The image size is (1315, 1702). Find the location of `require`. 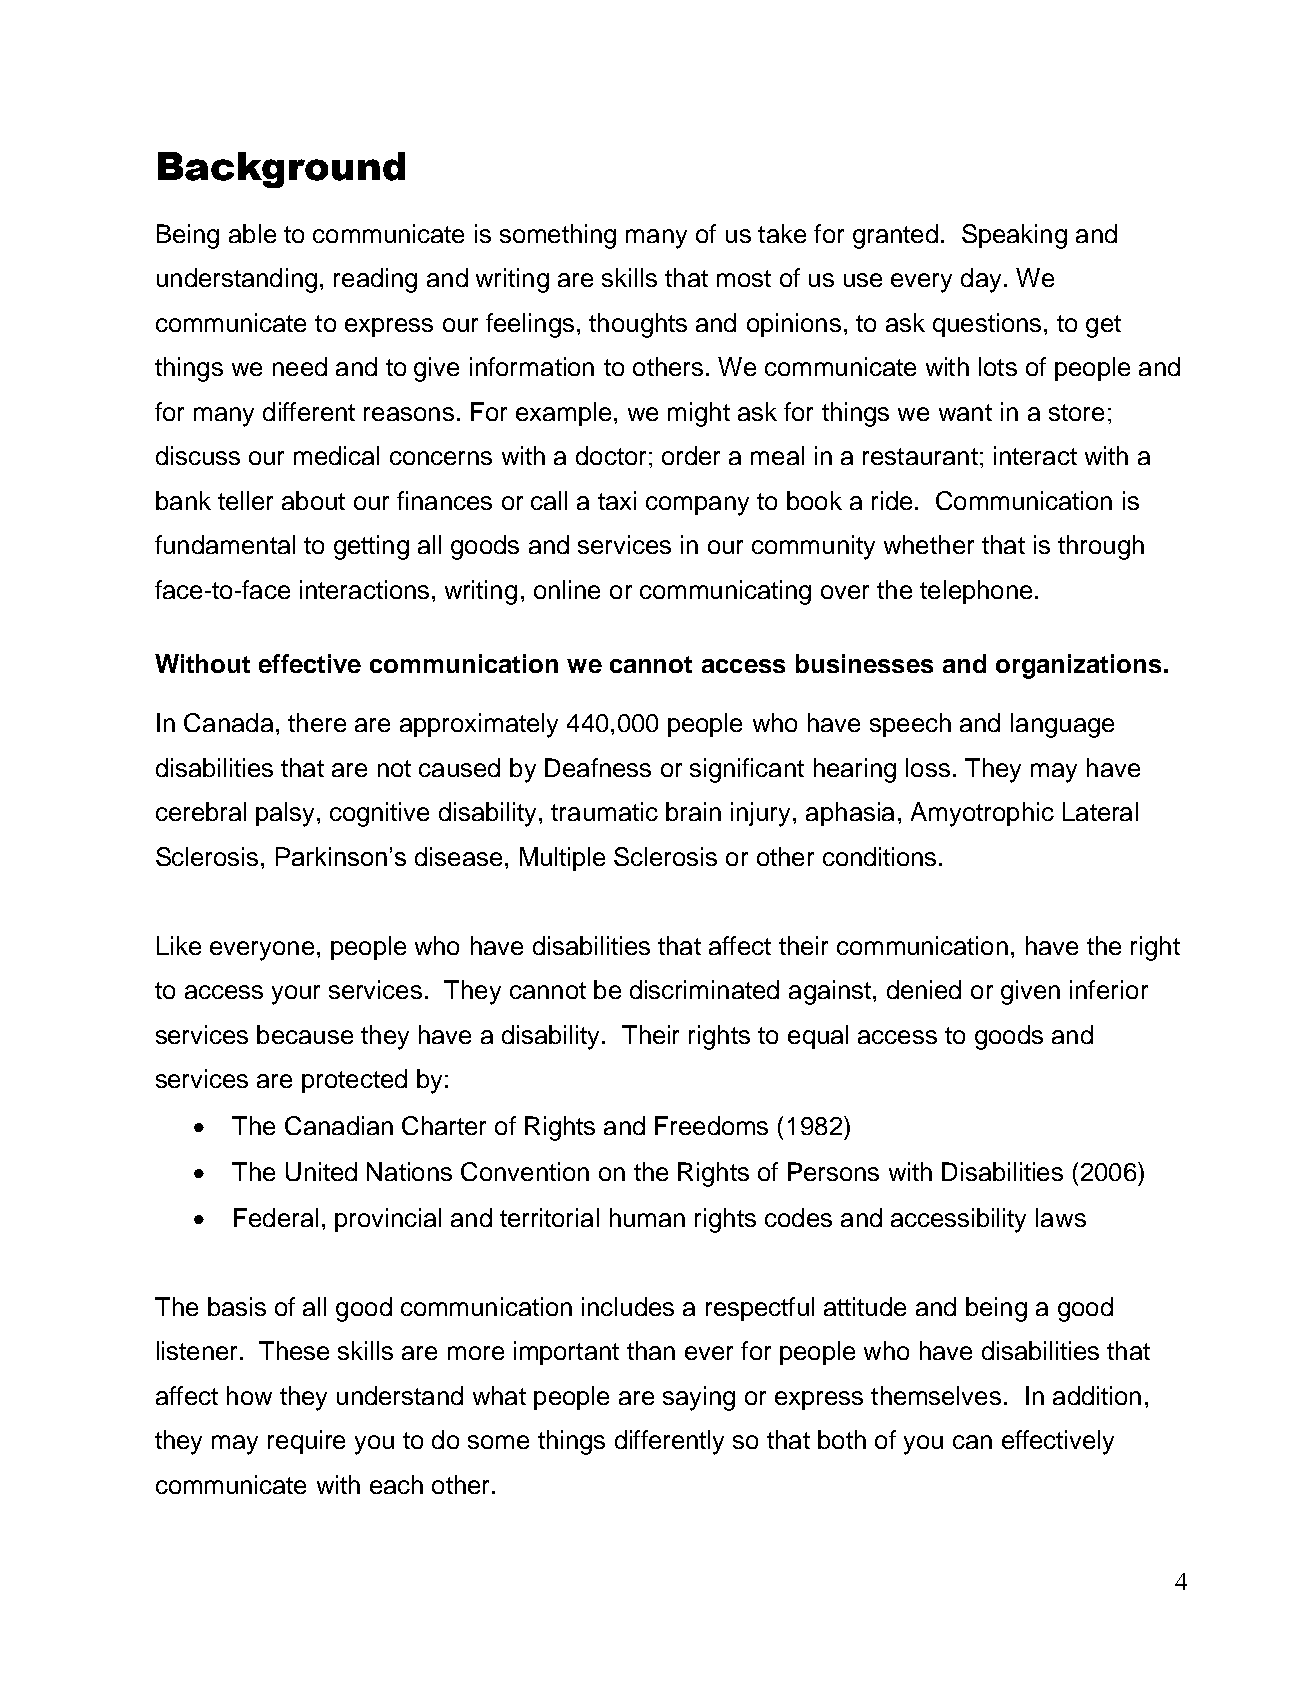

require is located at coordinates (306, 1442).
